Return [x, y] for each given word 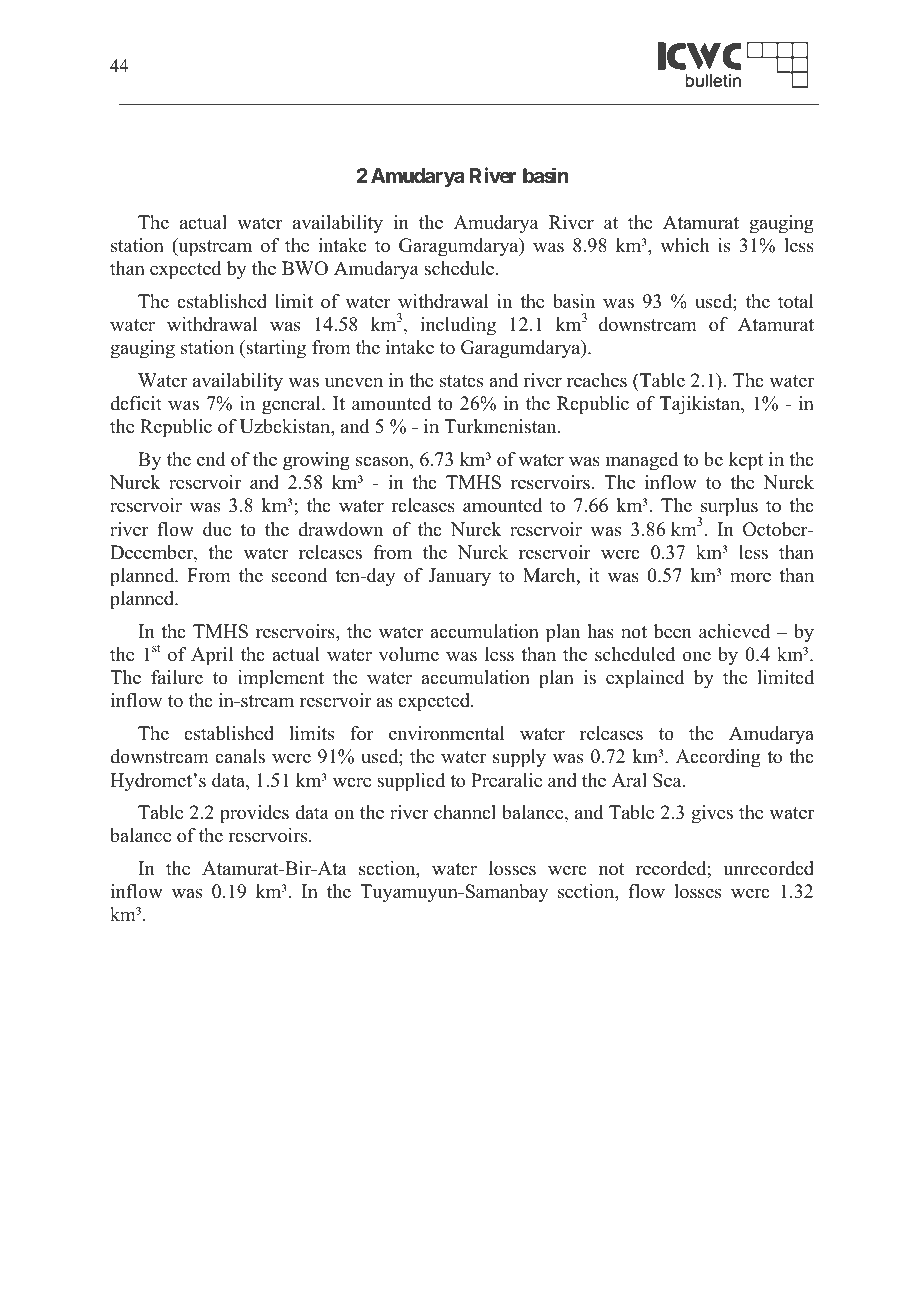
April [212, 656]
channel [465, 812]
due [217, 529]
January [460, 577]
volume [409, 654]
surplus [728, 509]
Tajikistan [701, 405]
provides [254, 814]
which [684, 245]
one [696, 656]
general [292, 405]
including [458, 326]
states [461, 381]
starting [275, 349]
